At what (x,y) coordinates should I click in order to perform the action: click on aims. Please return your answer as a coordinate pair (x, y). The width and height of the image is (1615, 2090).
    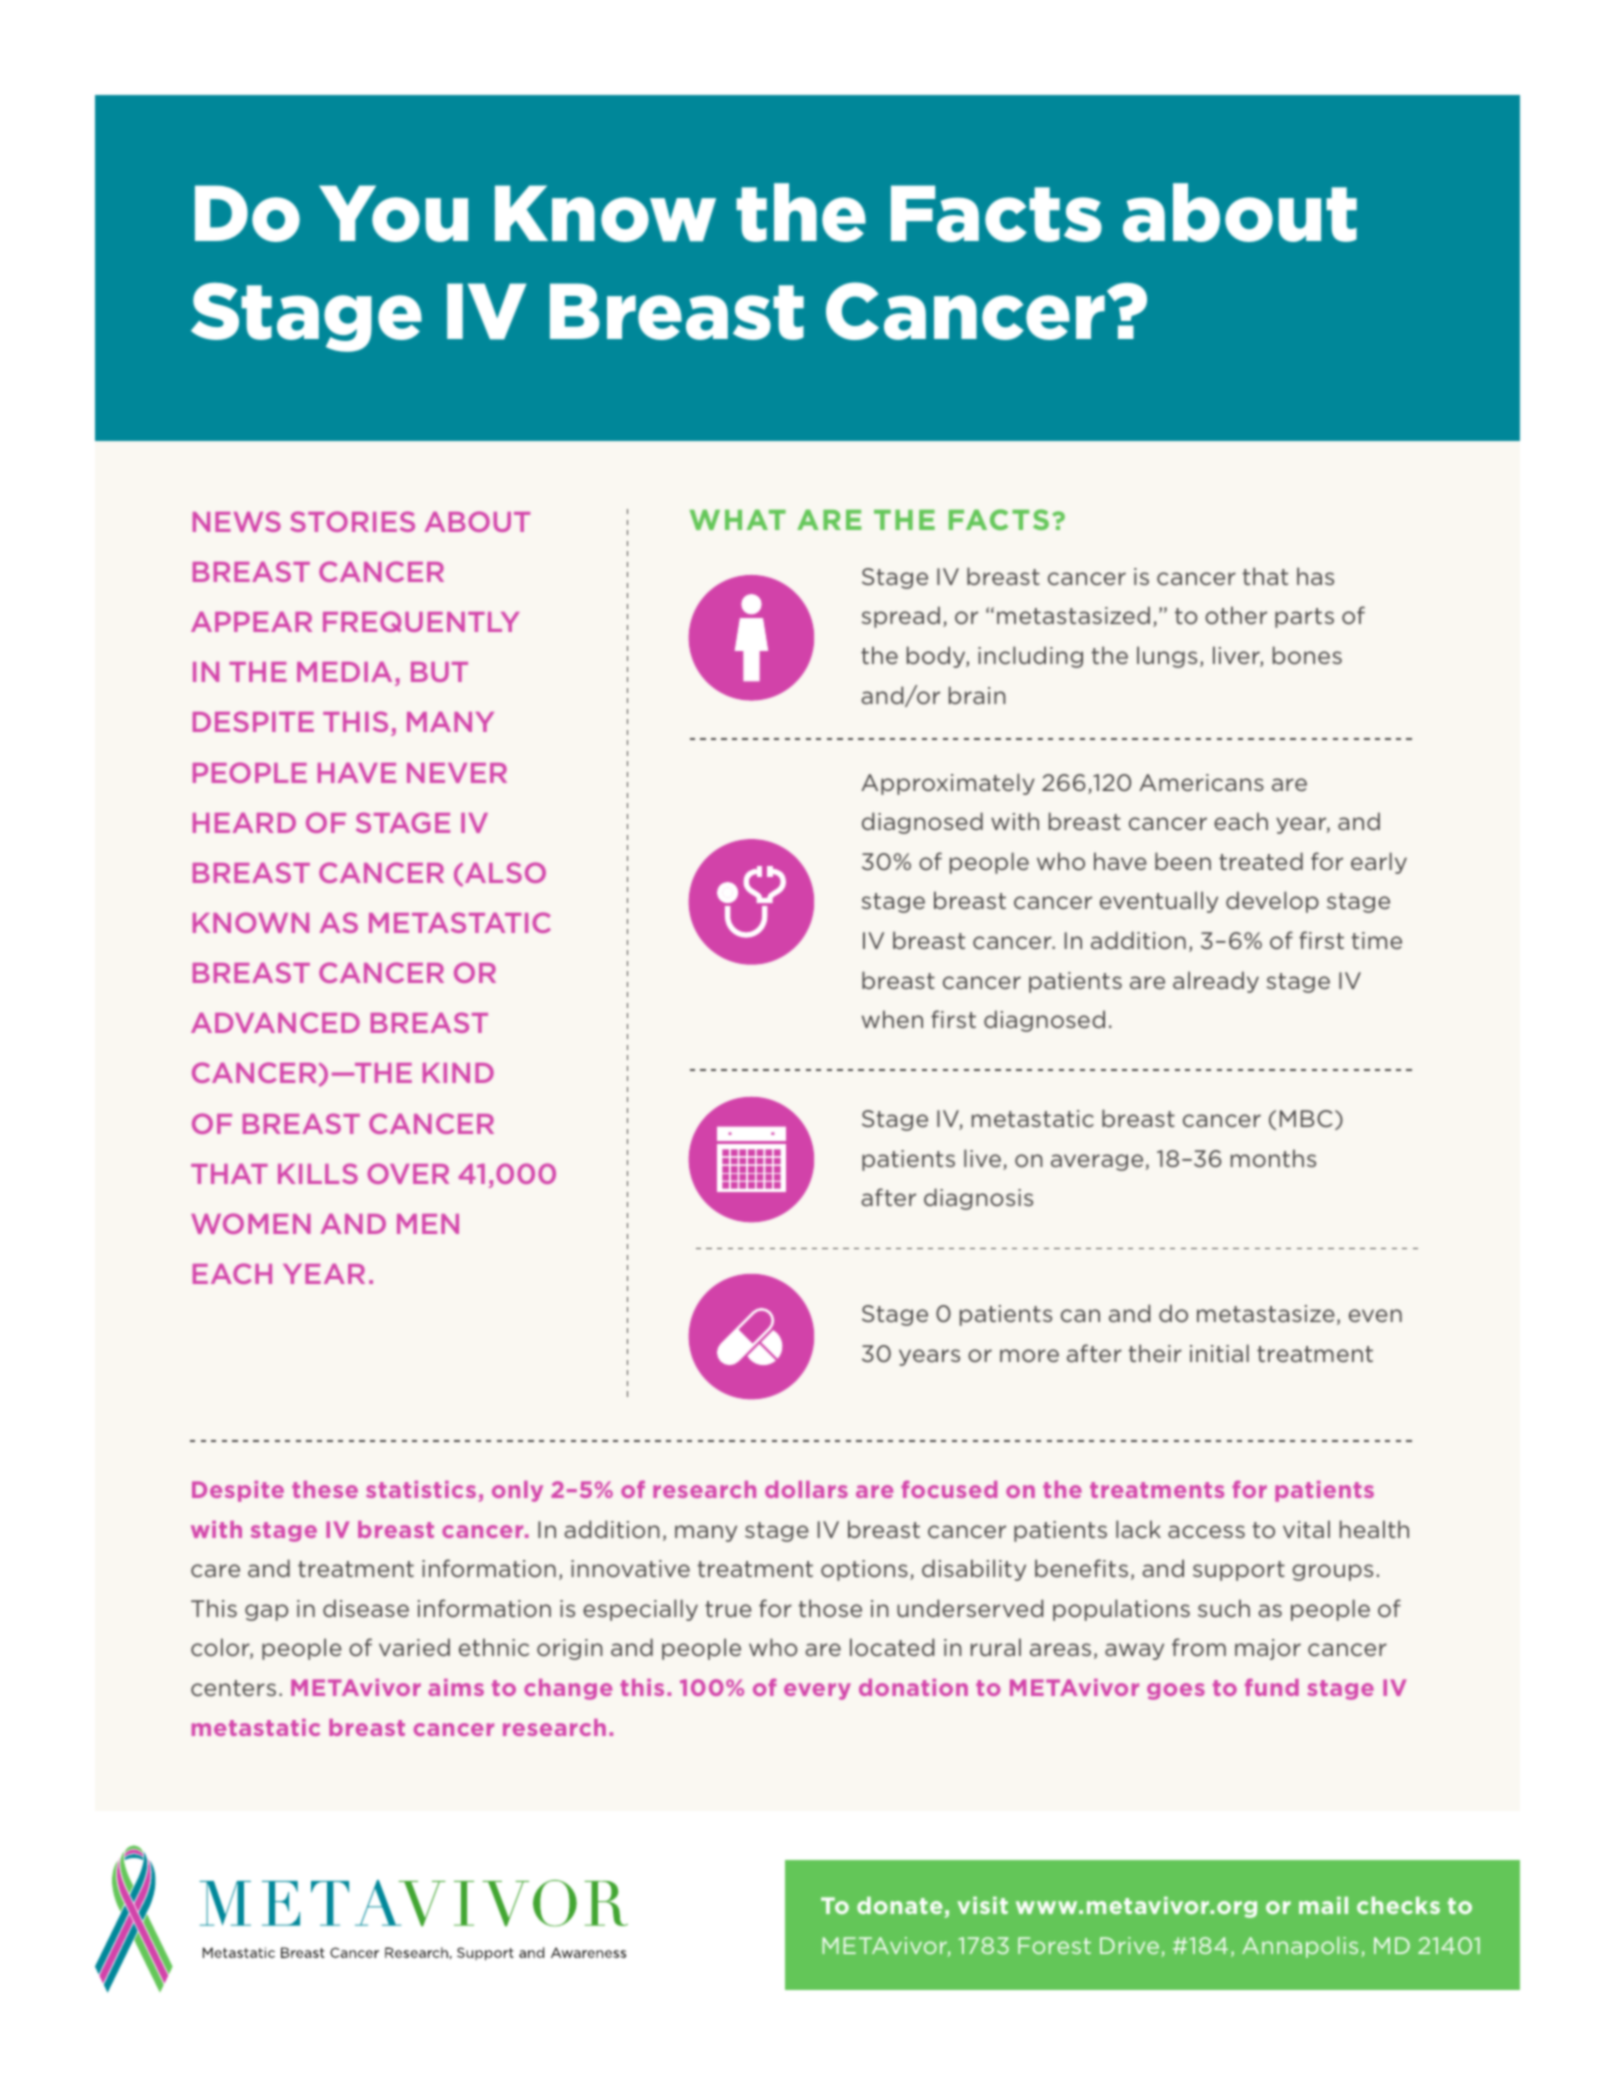
    Looking at the image, I should click on (456, 1687).
